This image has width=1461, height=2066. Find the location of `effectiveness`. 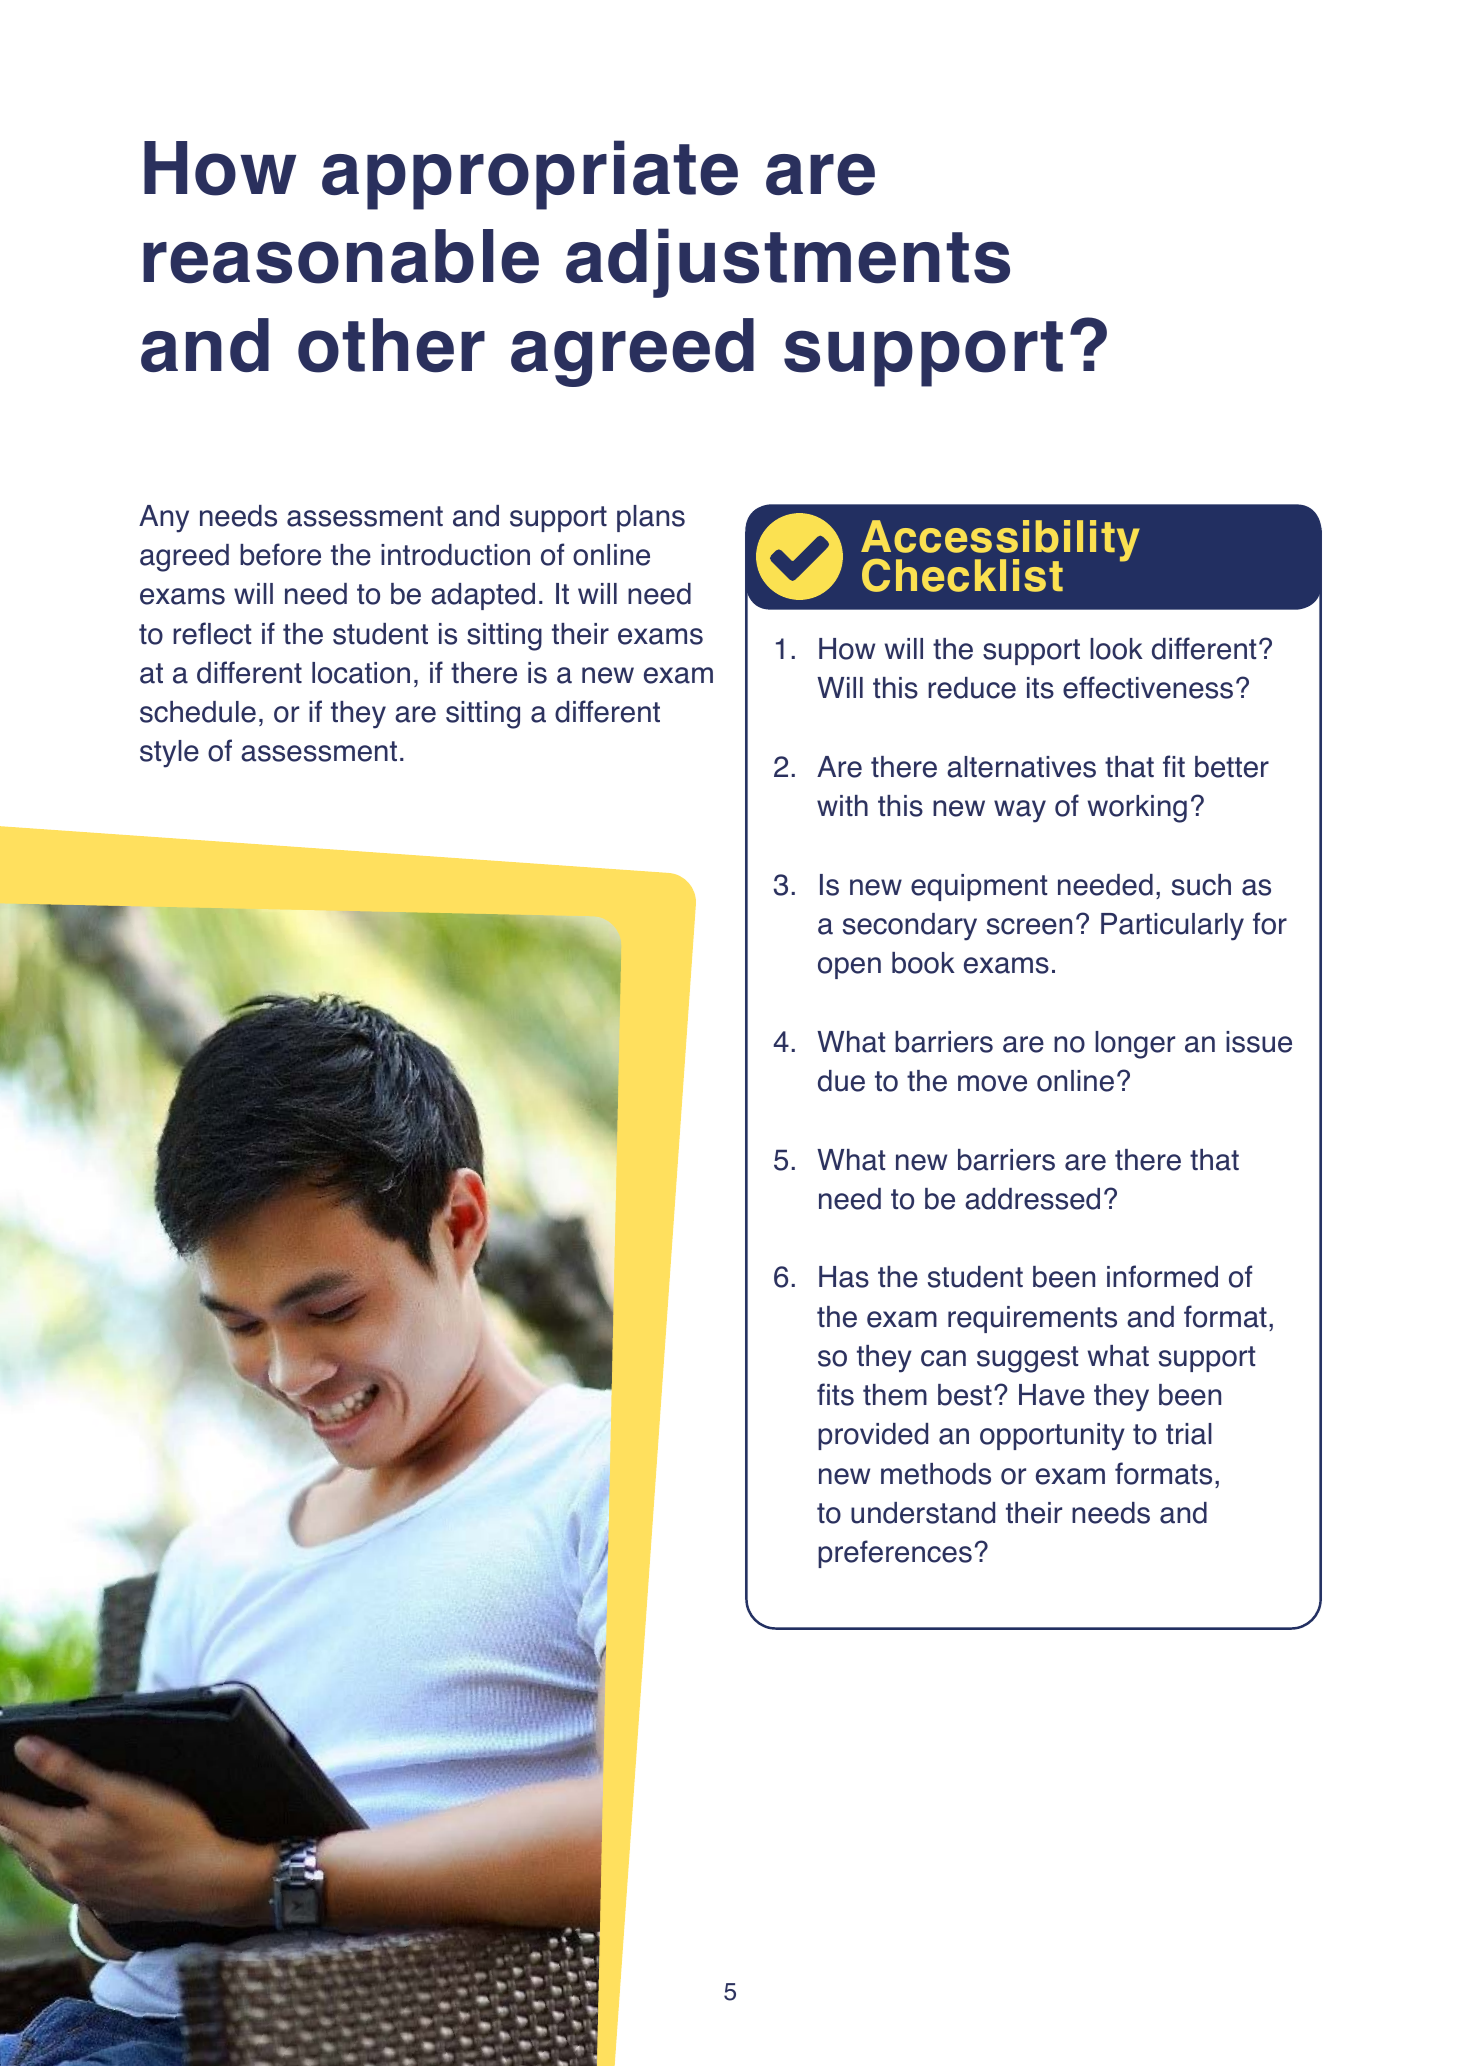

effectiveness is located at coordinates (1148, 687).
